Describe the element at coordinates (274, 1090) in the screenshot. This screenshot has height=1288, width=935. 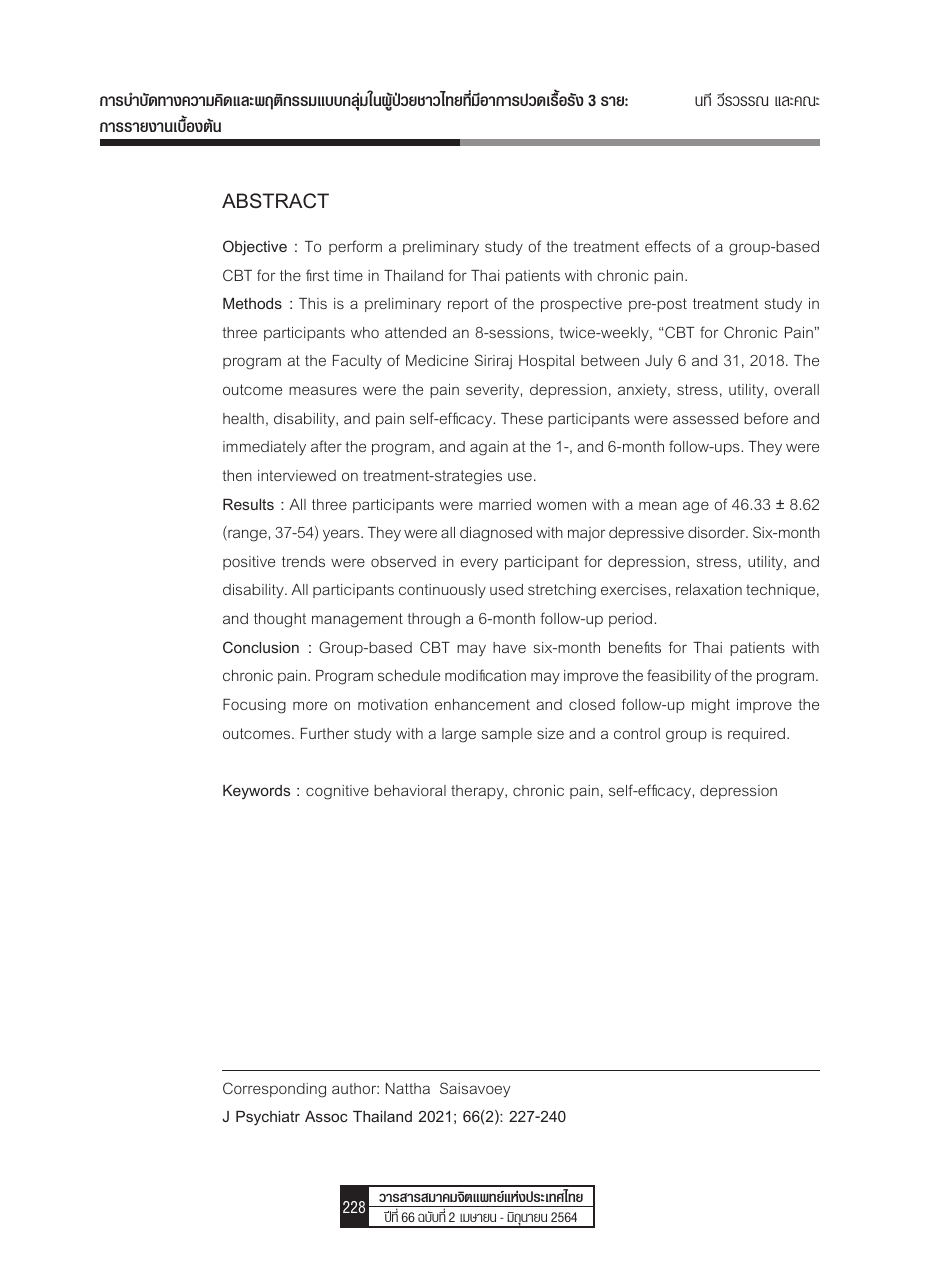
I see `Corresponding` at that location.
